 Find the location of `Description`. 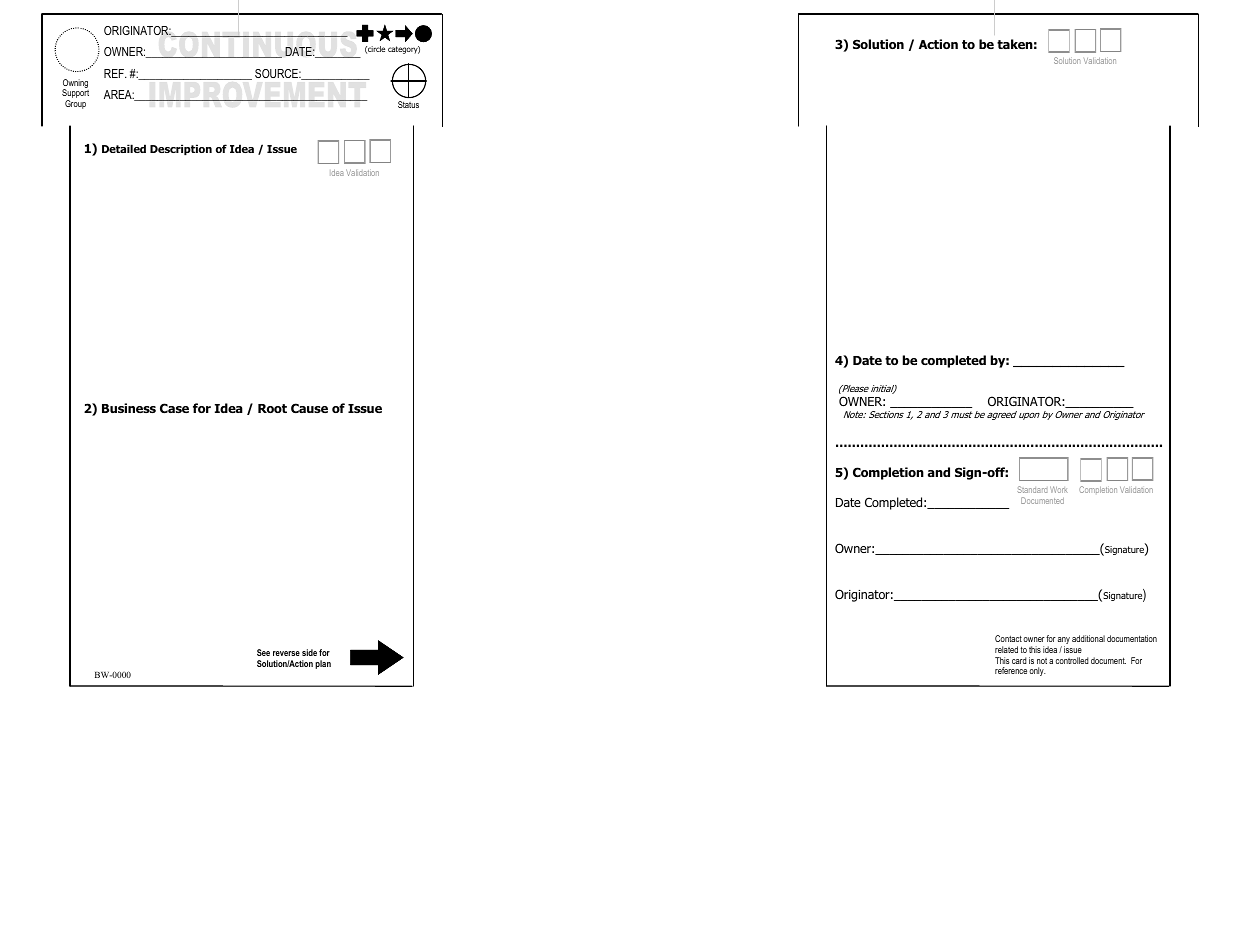

Description is located at coordinates (181, 149).
